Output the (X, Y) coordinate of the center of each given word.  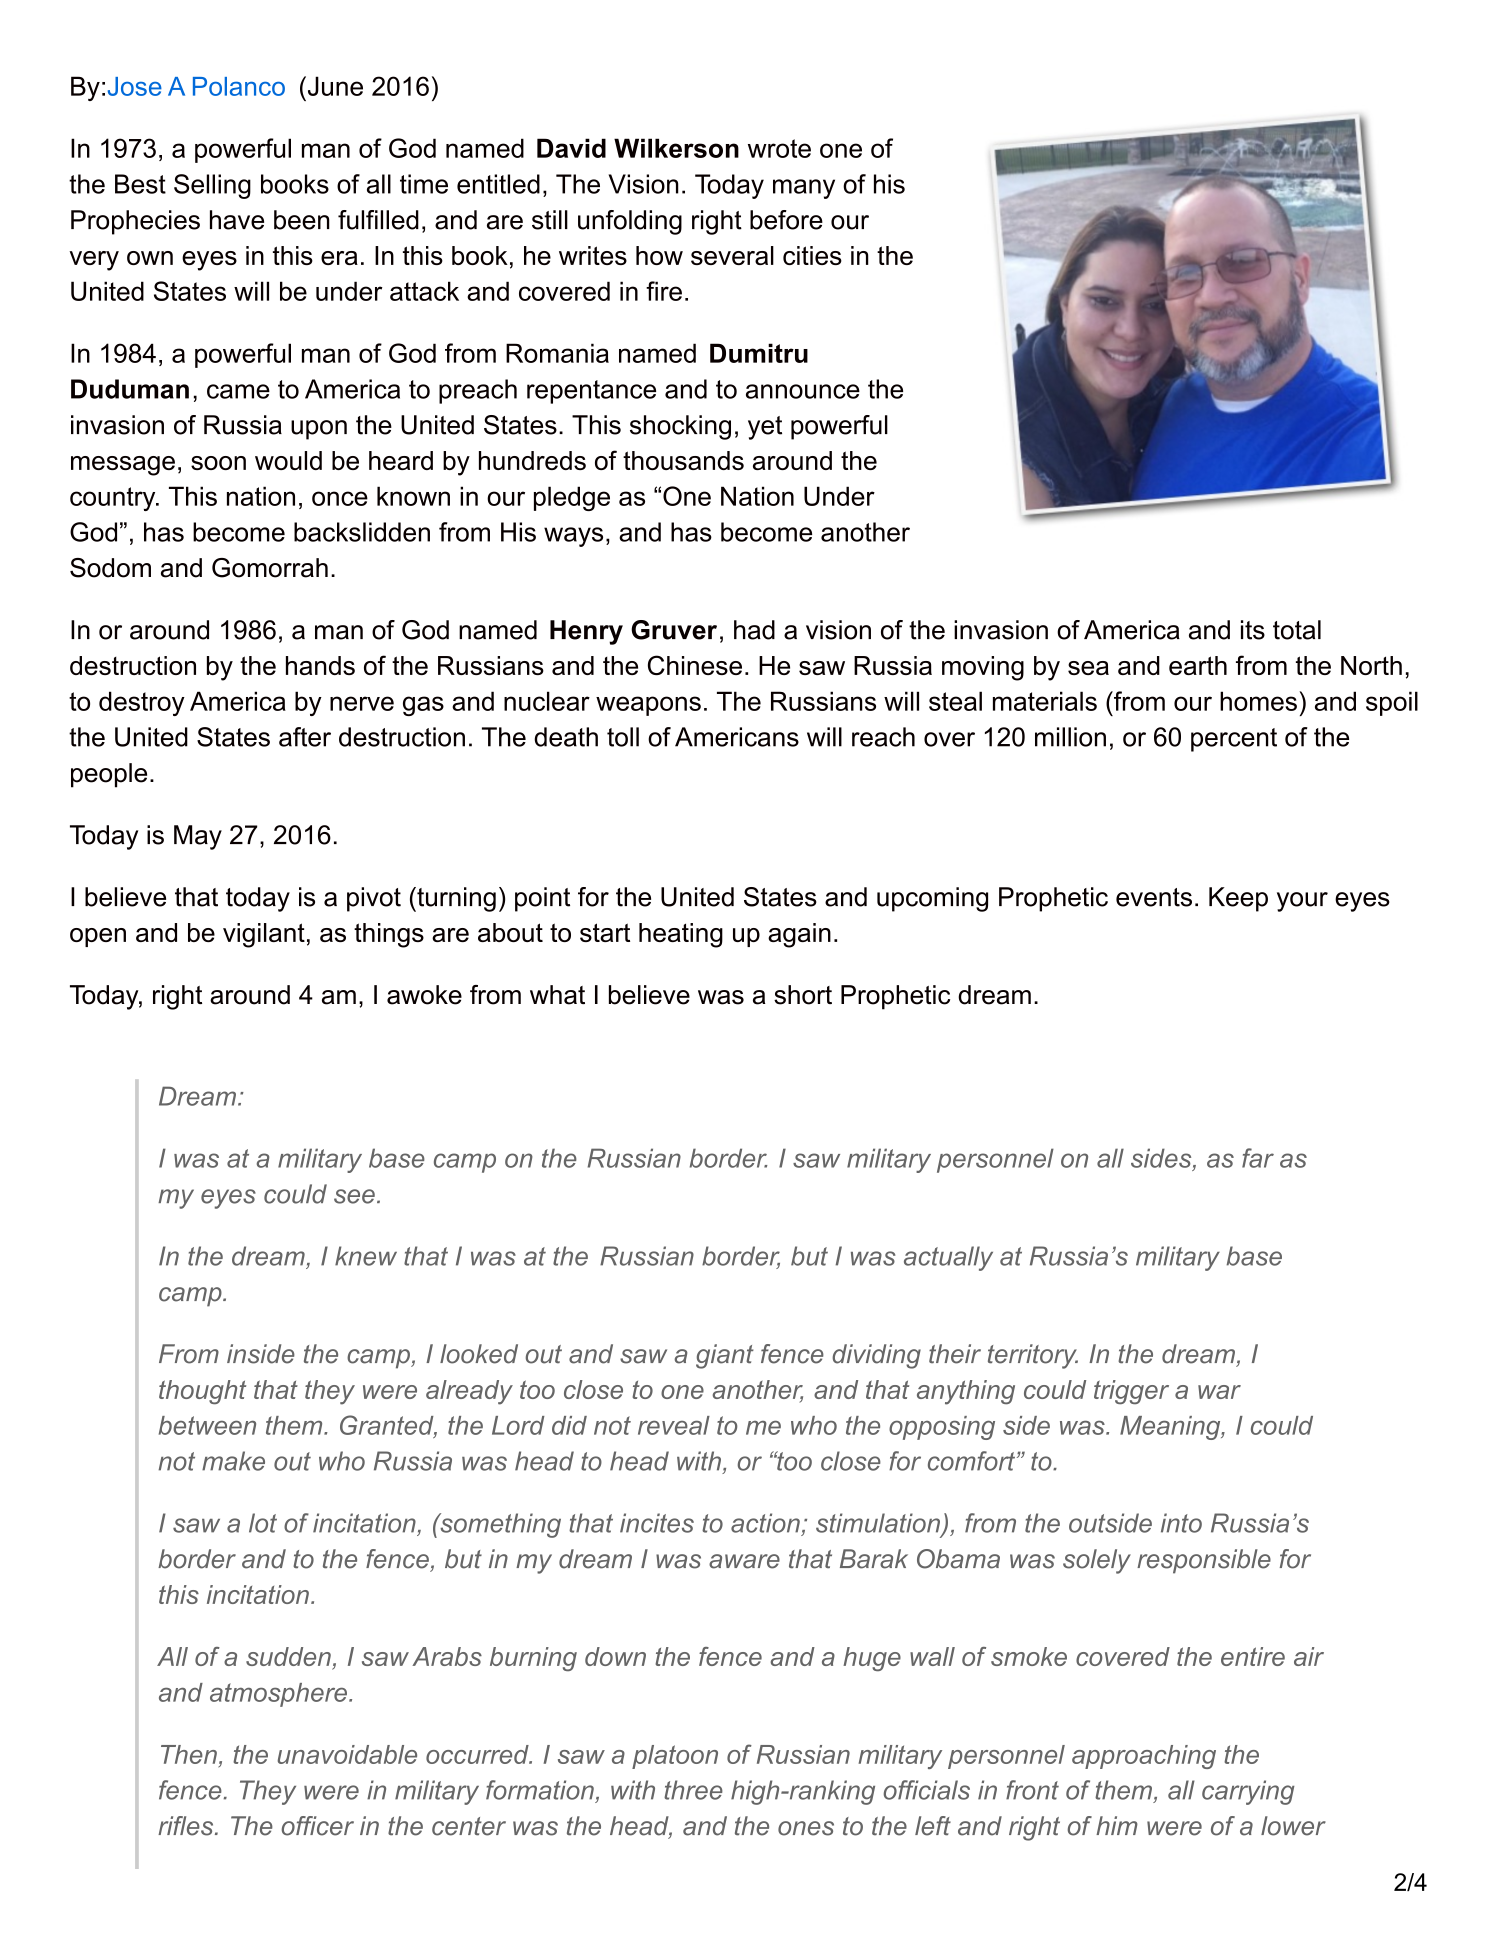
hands (320, 665)
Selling (212, 186)
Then (189, 1754)
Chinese (695, 665)
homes (1258, 701)
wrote (779, 148)
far (1258, 1158)
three (693, 1790)
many (804, 189)
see (354, 1196)
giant (725, 1356)
